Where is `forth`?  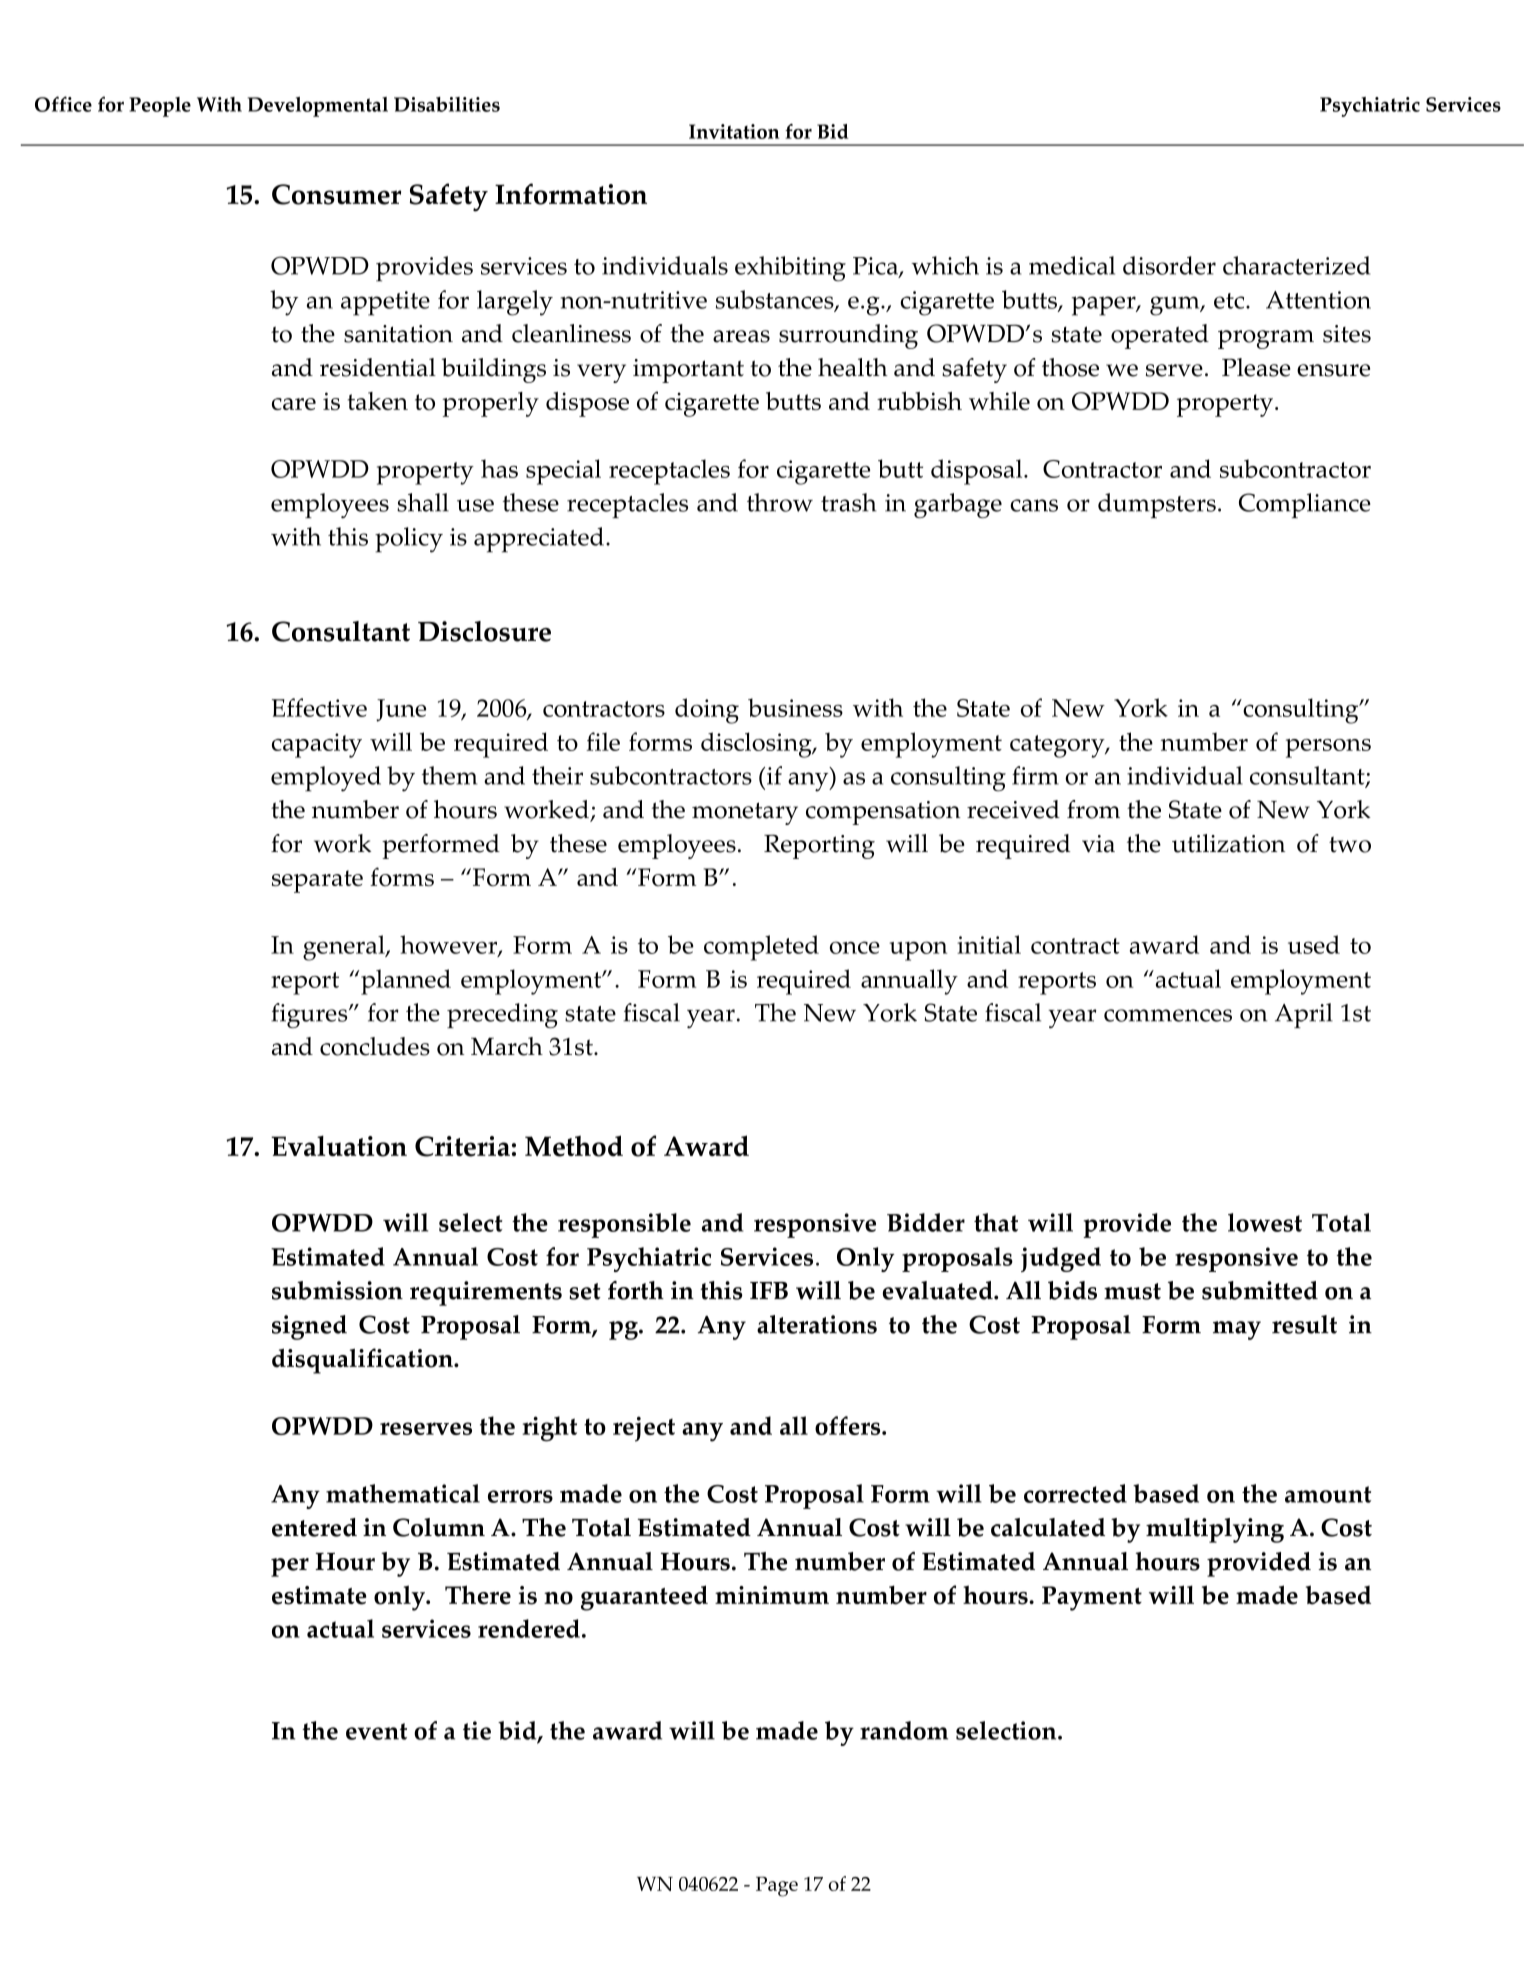 forth is located at coordinates (636, 1290).
